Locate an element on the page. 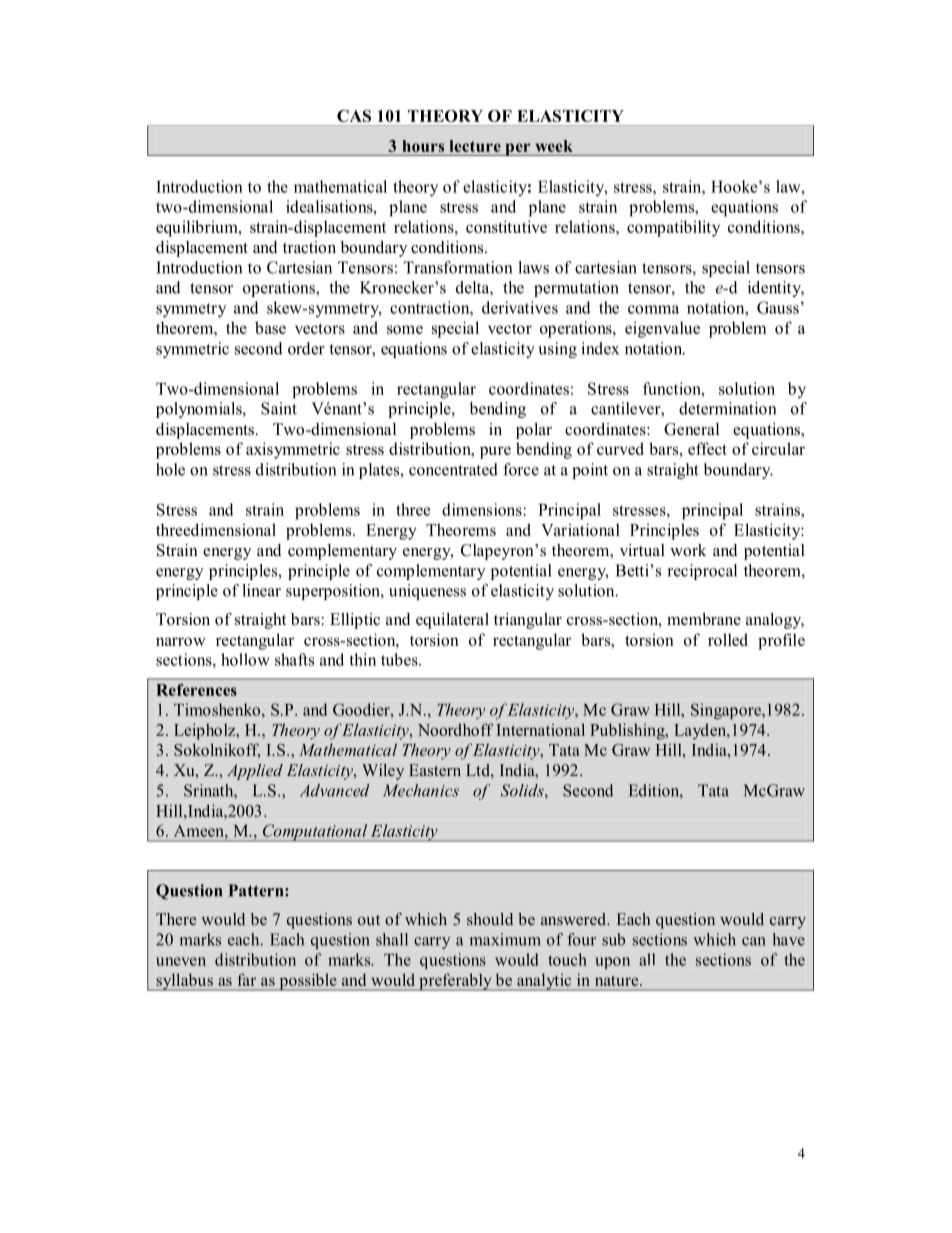 This page has width=952, height=1233. Applied is located at coordinates (255, 772).
